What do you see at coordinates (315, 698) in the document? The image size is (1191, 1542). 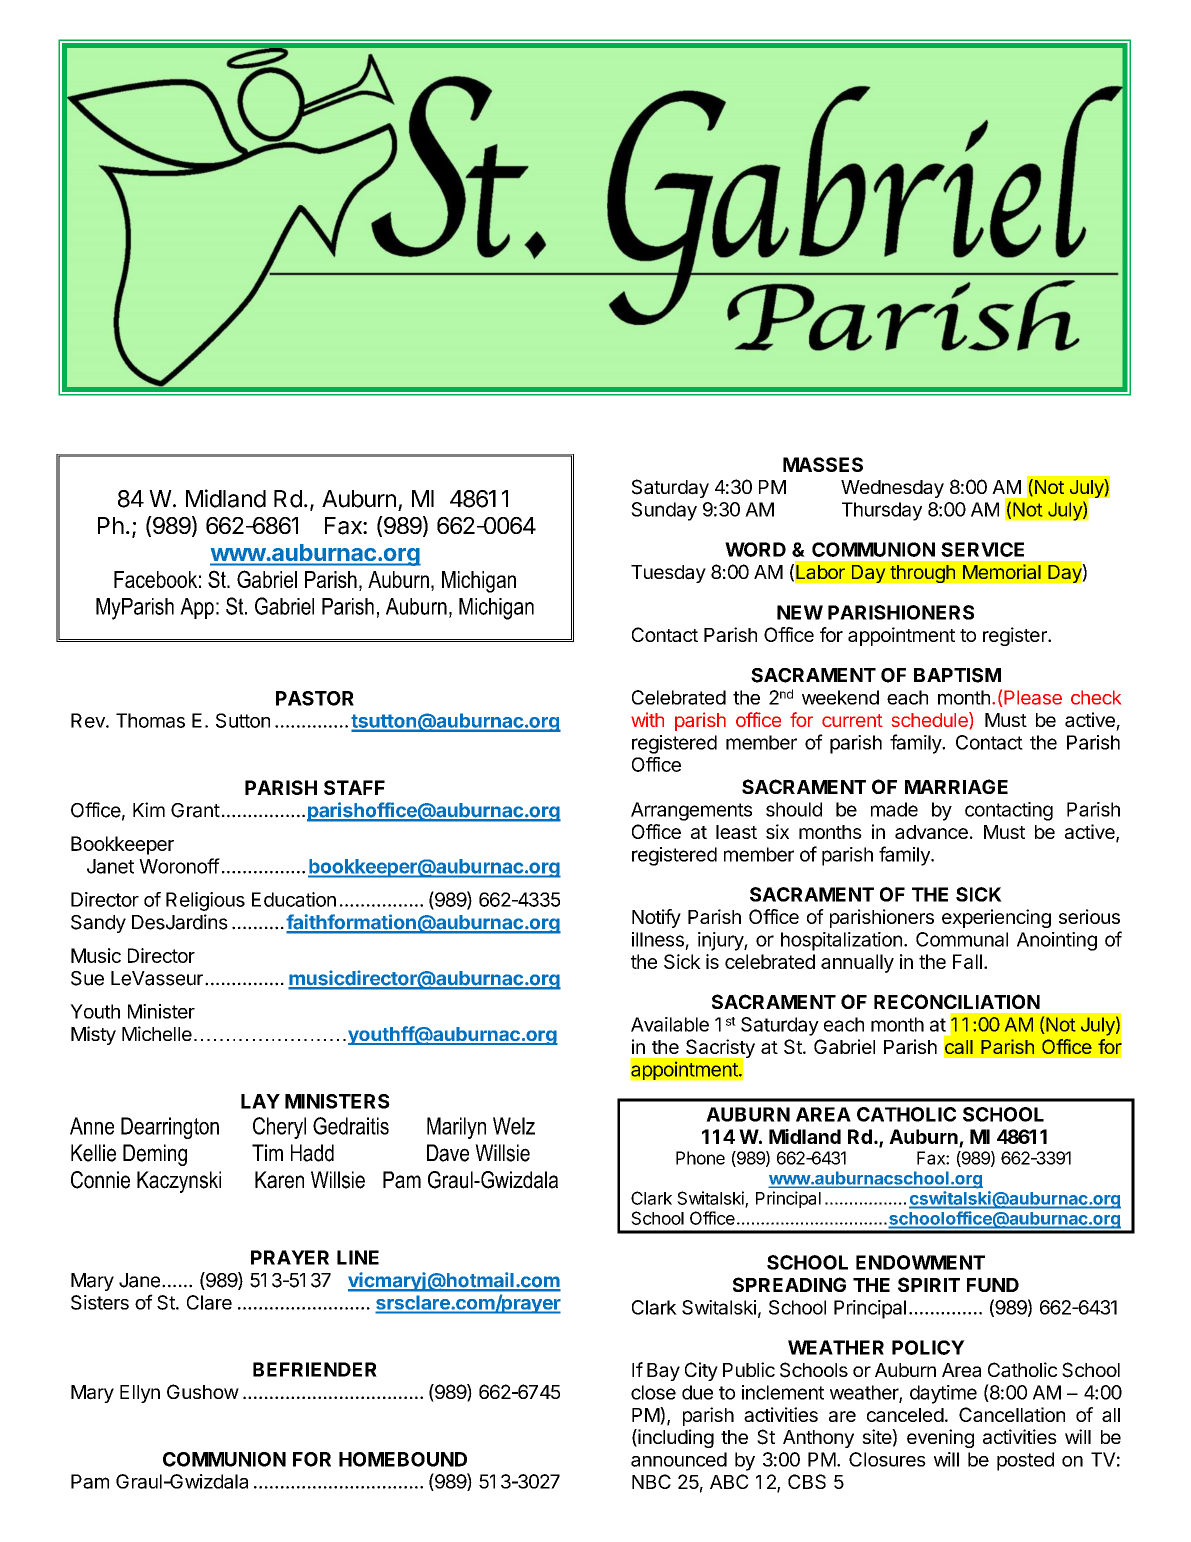 I see `PASTOR` at bounding box center [315, 698].
